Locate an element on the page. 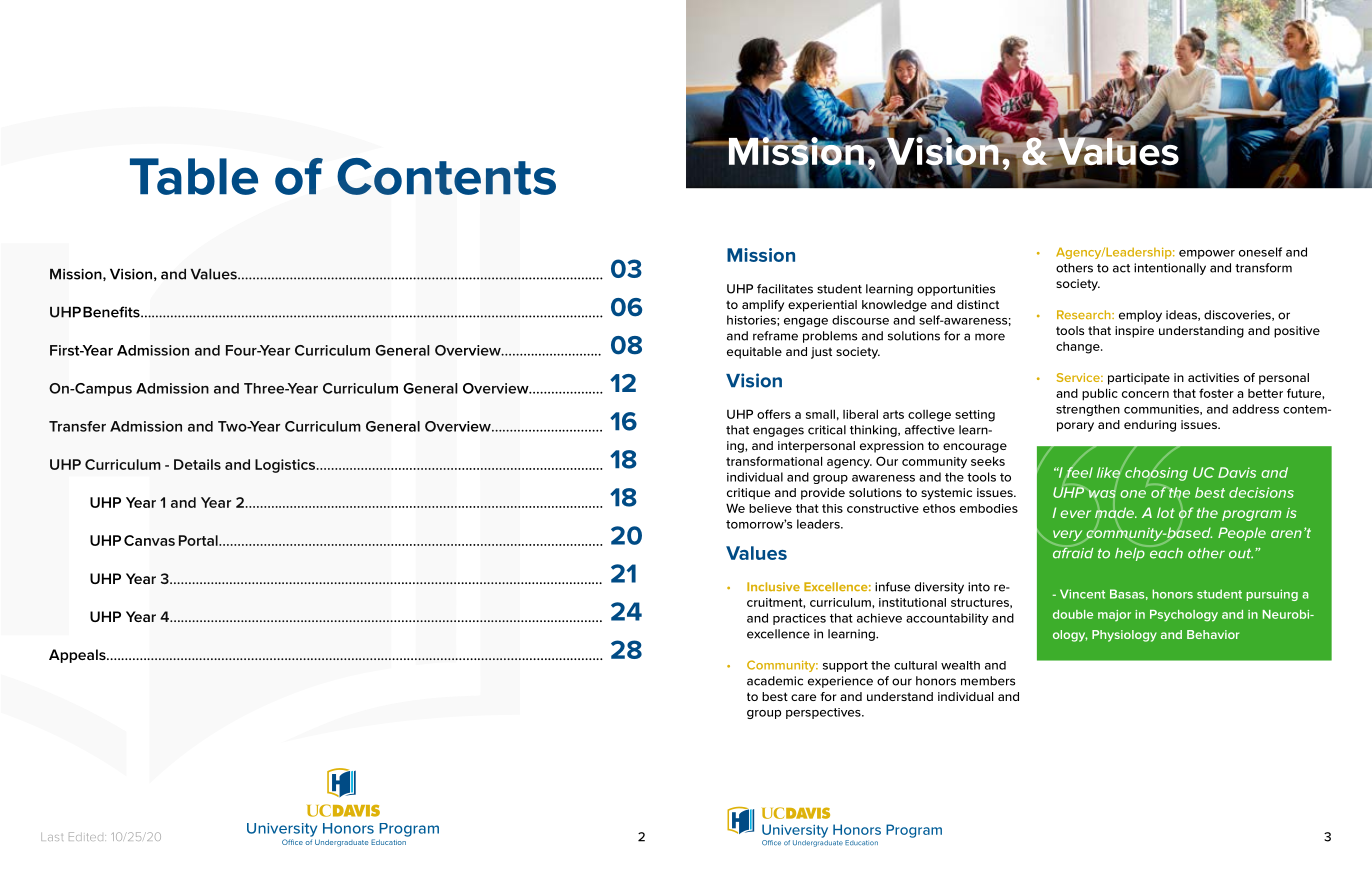 This document has height=887, width=1372. empower is located at coordinates (1207, 254).
